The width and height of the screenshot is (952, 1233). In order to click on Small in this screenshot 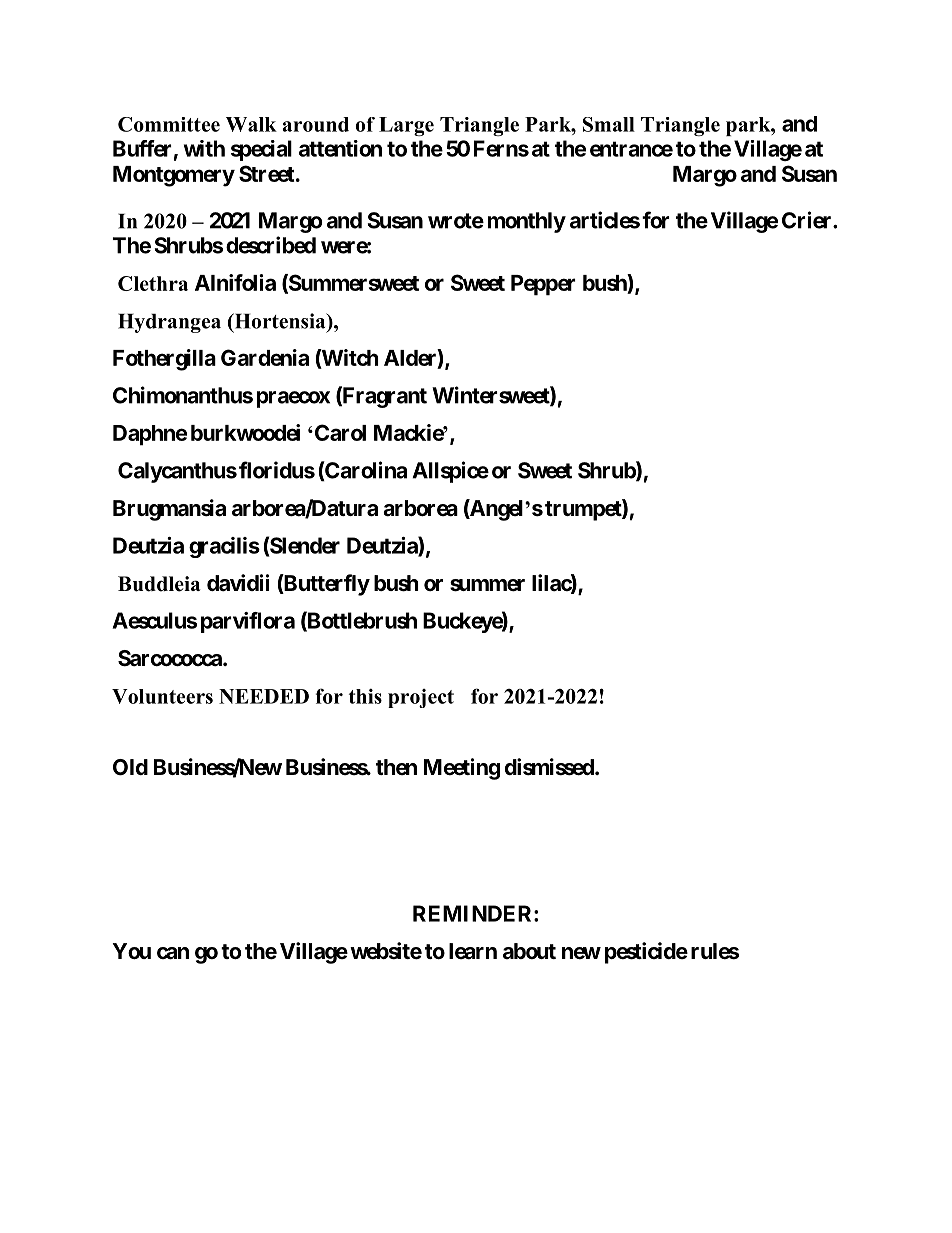, I will do `click(609, 124)`.
